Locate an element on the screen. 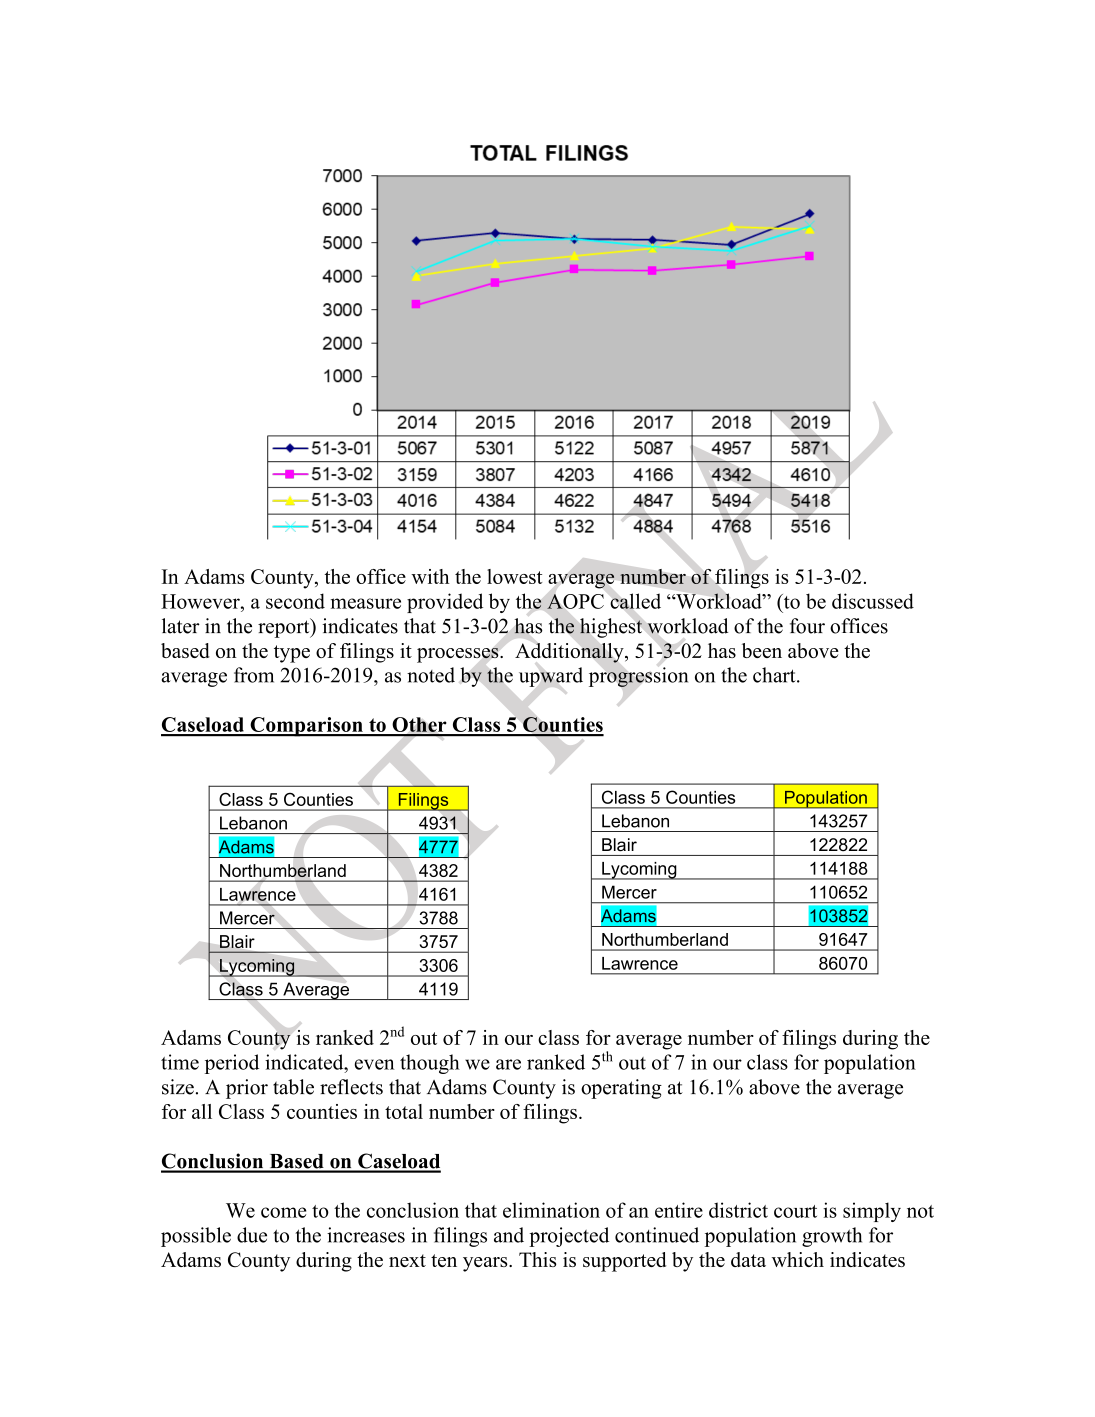 The image size is (1095, 1417). due is located at coordinates (252, 1235).
